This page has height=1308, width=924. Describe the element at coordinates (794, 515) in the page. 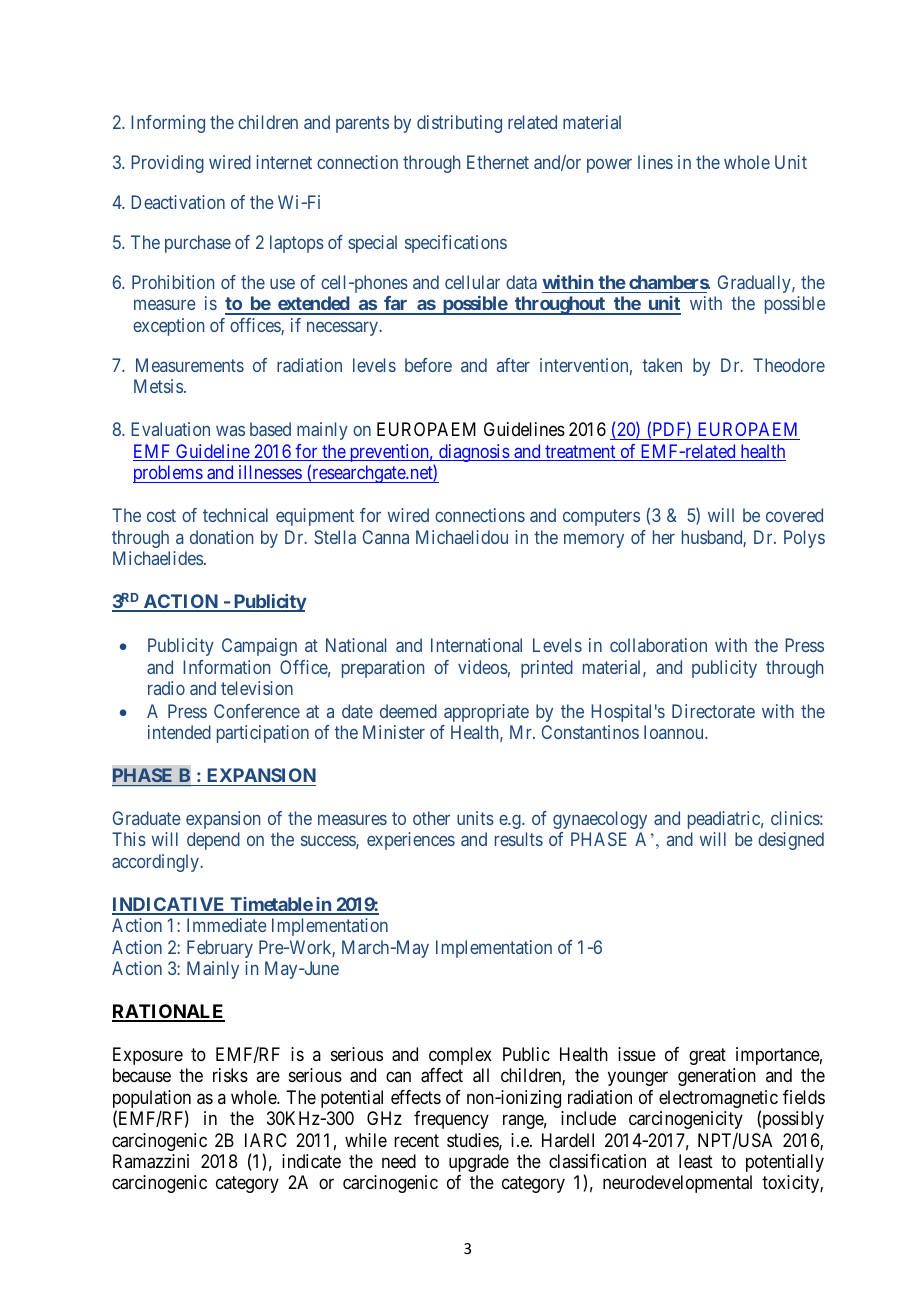

I see `covered` at that location.
